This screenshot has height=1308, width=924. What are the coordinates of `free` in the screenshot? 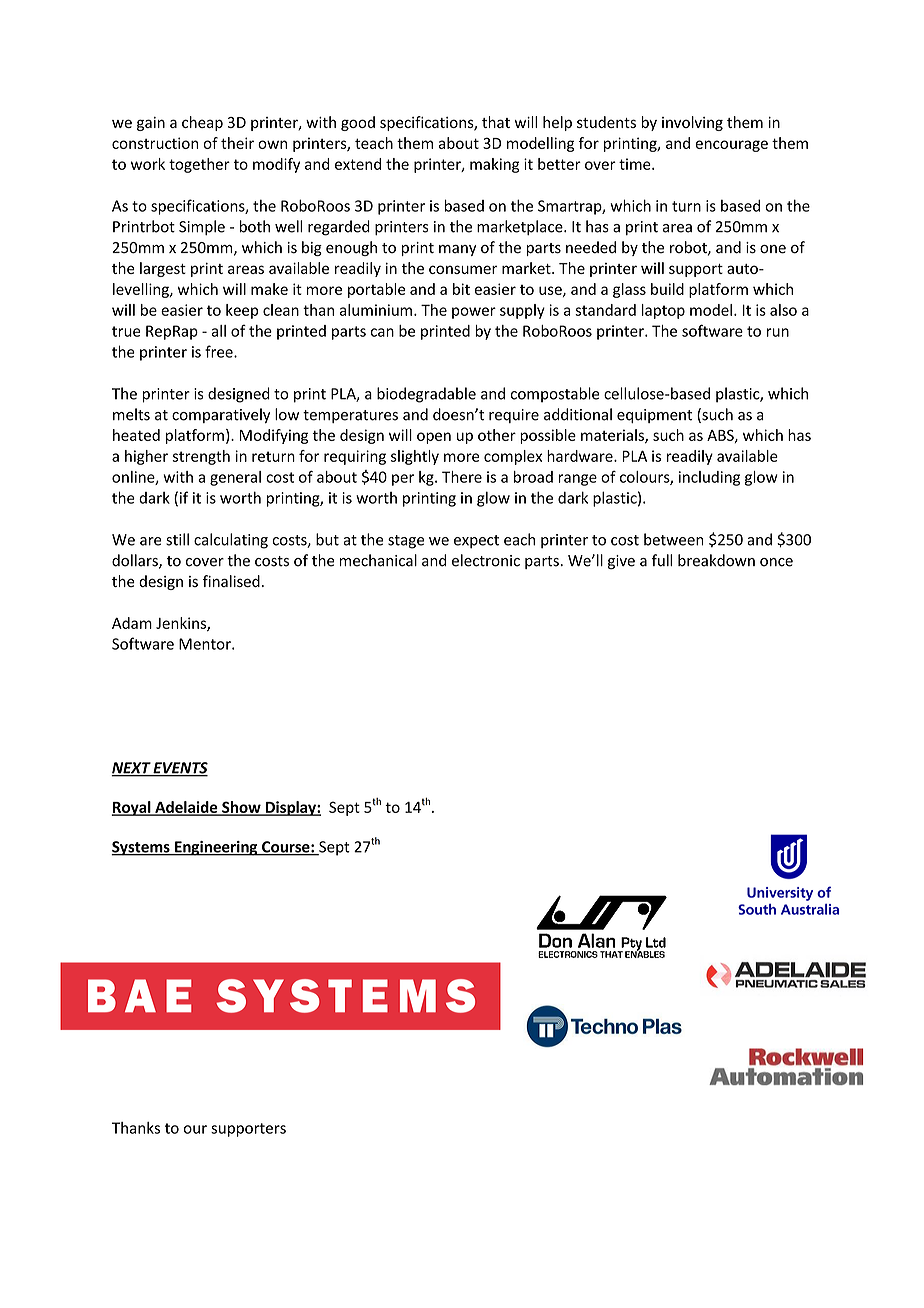 It's located at (220, 351).
